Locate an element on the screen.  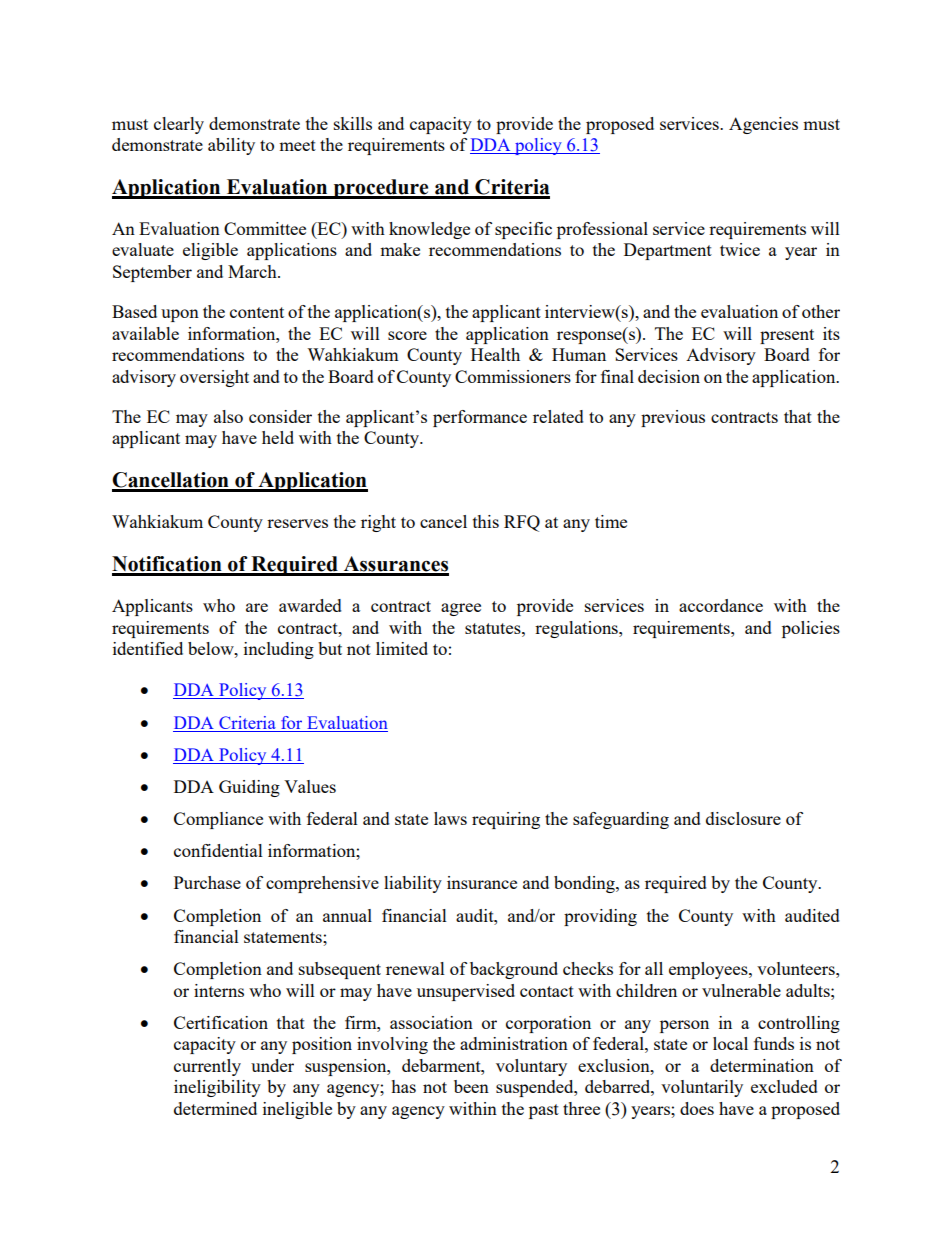
also is located at coordinates (228, 416).
